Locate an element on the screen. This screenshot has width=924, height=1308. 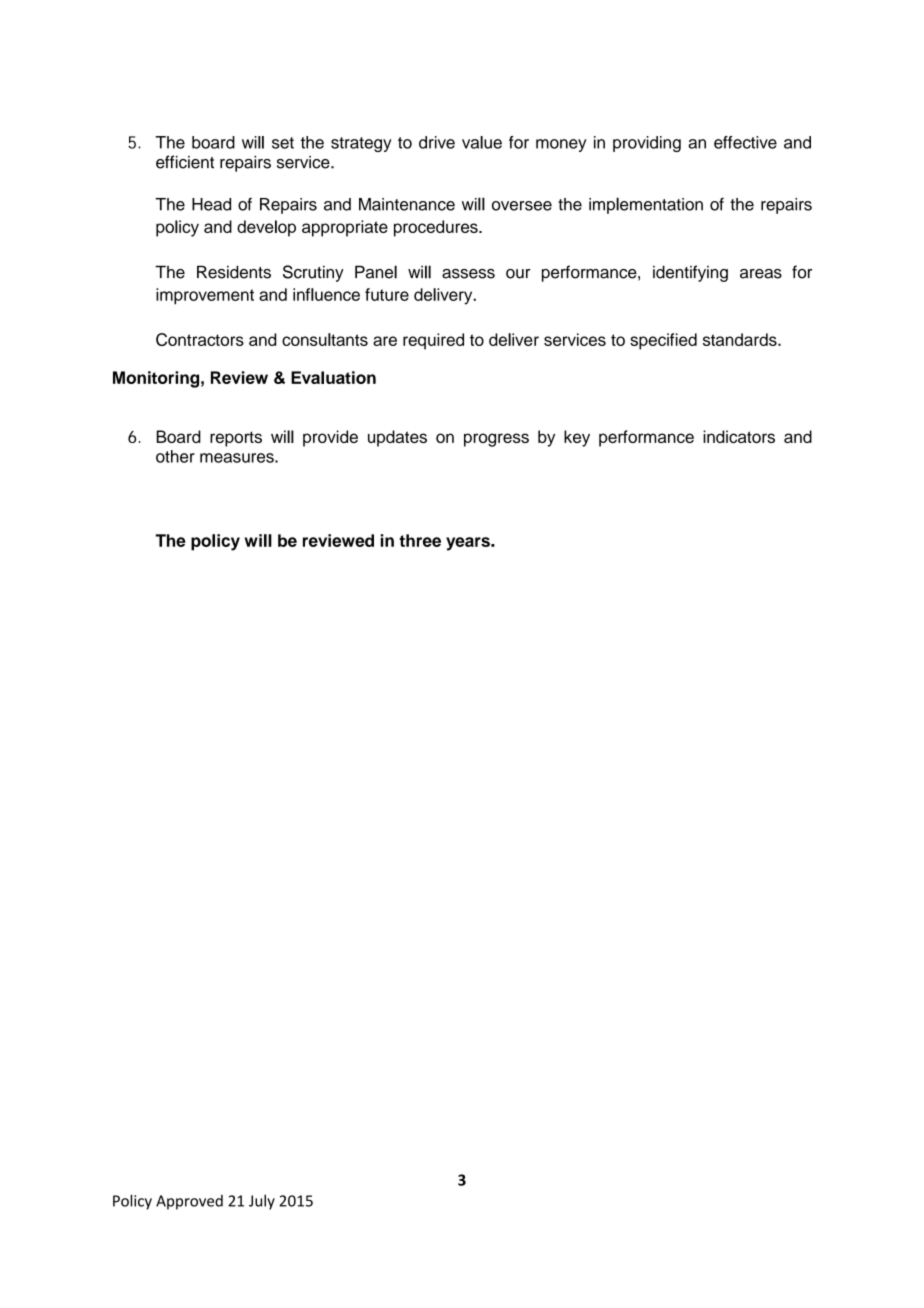
other is located at coordinates (175, 456).
